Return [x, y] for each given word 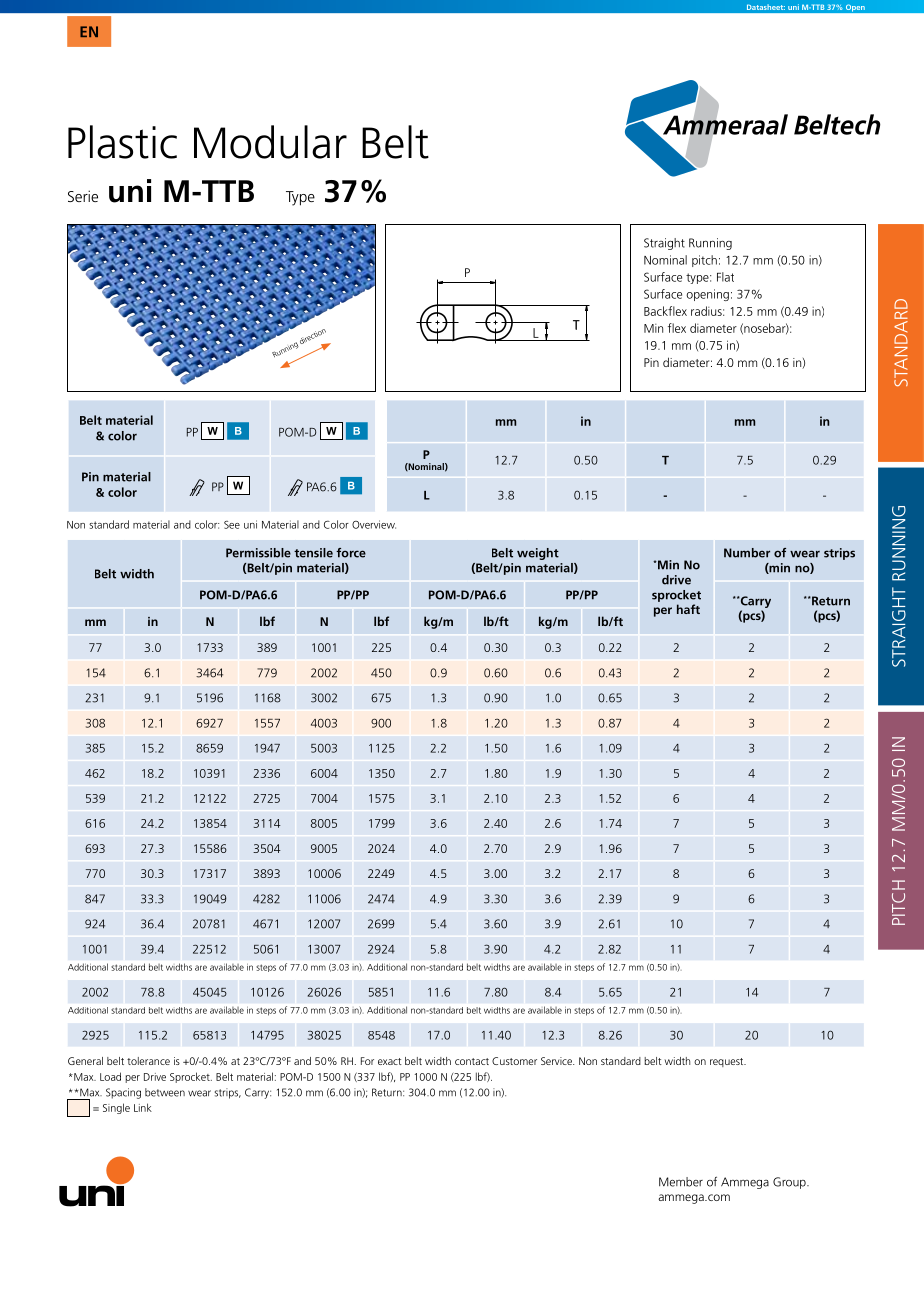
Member [681, 1182]
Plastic [122, 142]
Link [143, 1107]
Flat [725, 277]
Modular [270, 142]
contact [472, 1061]
